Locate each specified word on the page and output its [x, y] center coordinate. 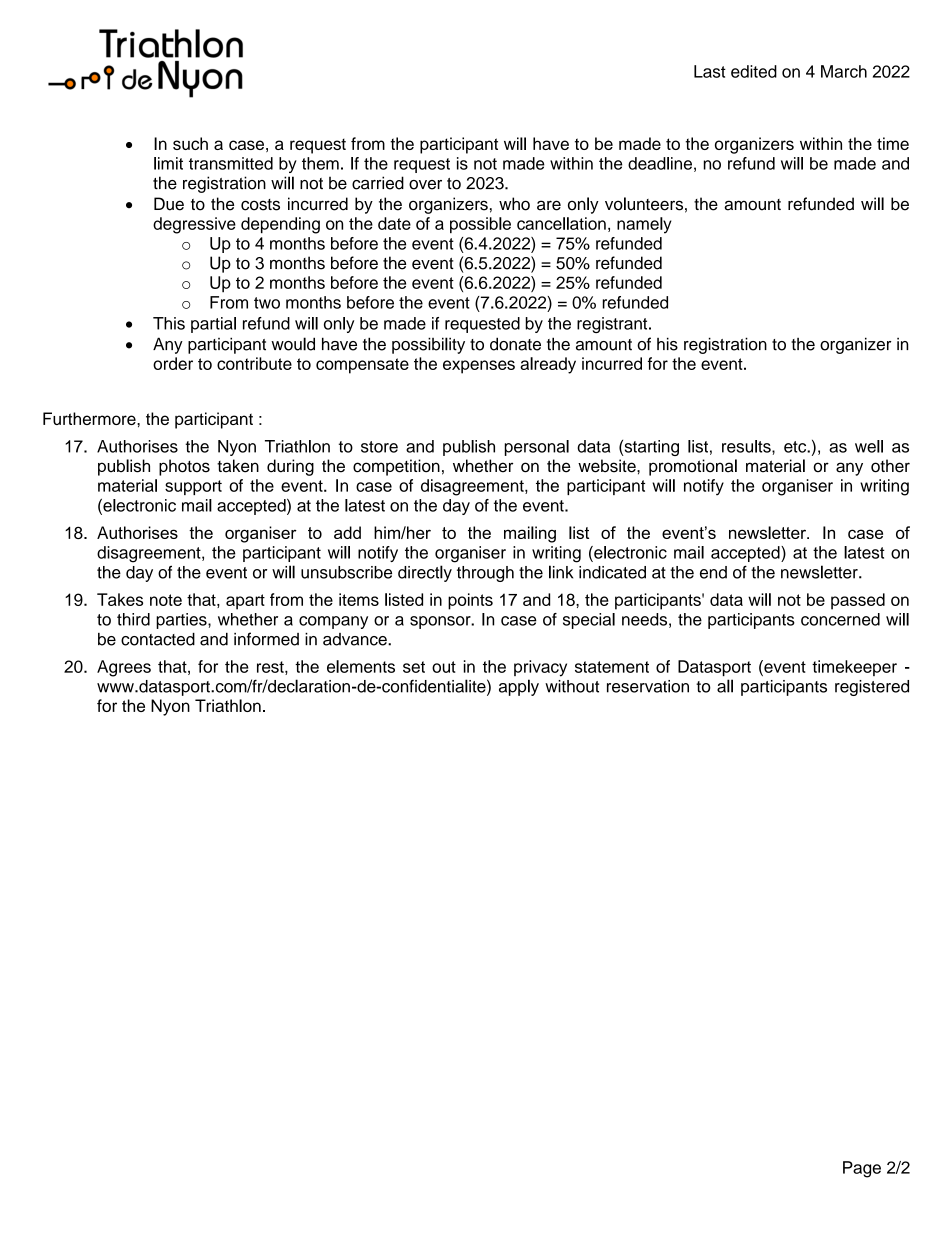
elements [361, 666]
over [425, 185]
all [725, 686]
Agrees [124, 668]
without [572, 686]
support [193, 487]
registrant [613, 325]
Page [862, 1169]
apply [519, 687]
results [747, 446]
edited [754, 71]
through [485, 574]
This [169, 323]
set [414, 667]
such [190, 143]
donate [515, 344]
